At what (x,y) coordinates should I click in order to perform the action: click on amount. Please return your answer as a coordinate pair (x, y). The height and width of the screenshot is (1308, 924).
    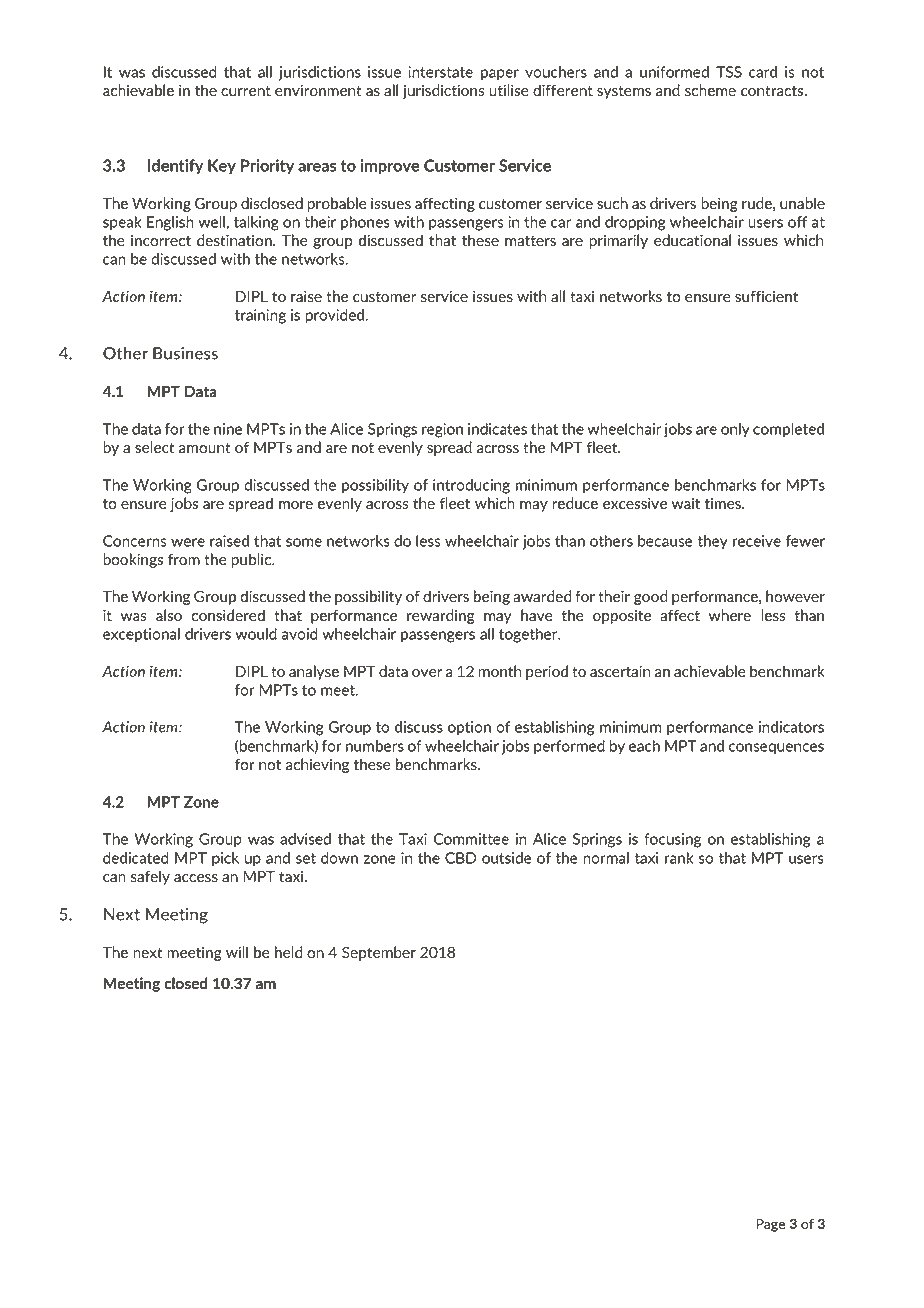
    Looking at the image, I should click on (205, 447).
